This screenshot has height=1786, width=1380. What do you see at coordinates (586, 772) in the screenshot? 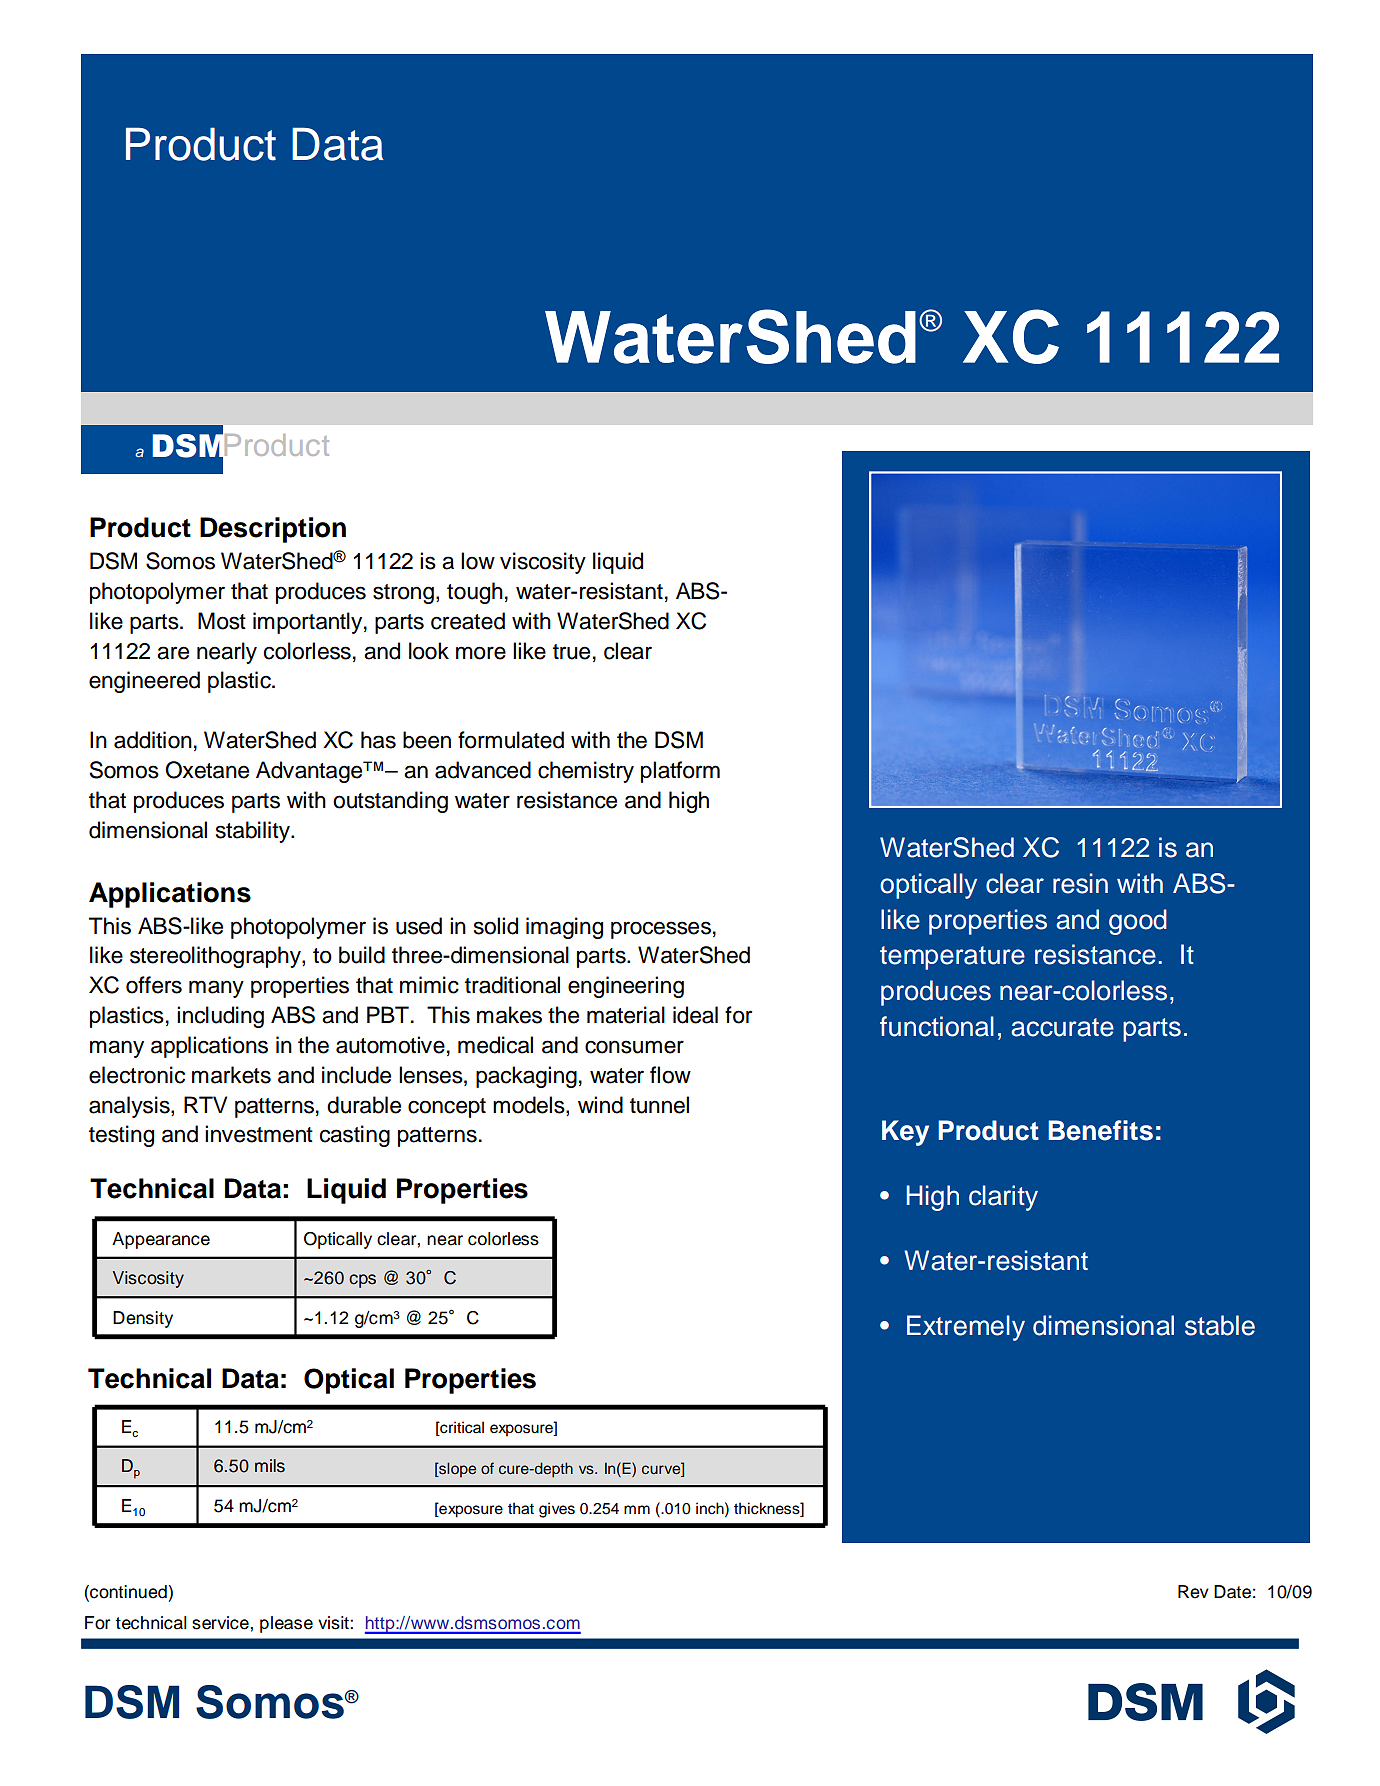
I see `chemistry` at bounding box center [586, 772].
